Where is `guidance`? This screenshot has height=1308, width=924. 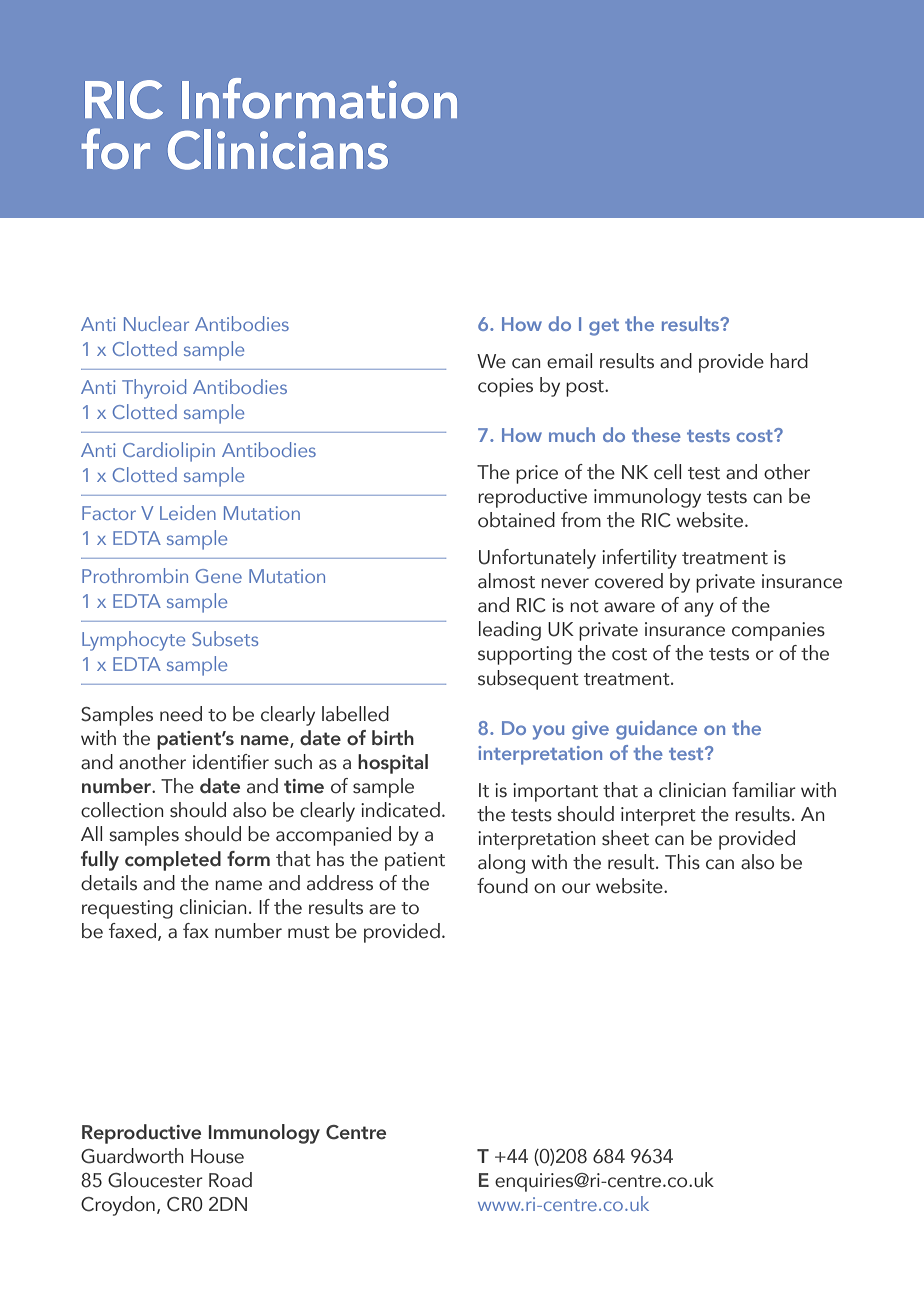 guidance is located at coordinates (656, 730).
